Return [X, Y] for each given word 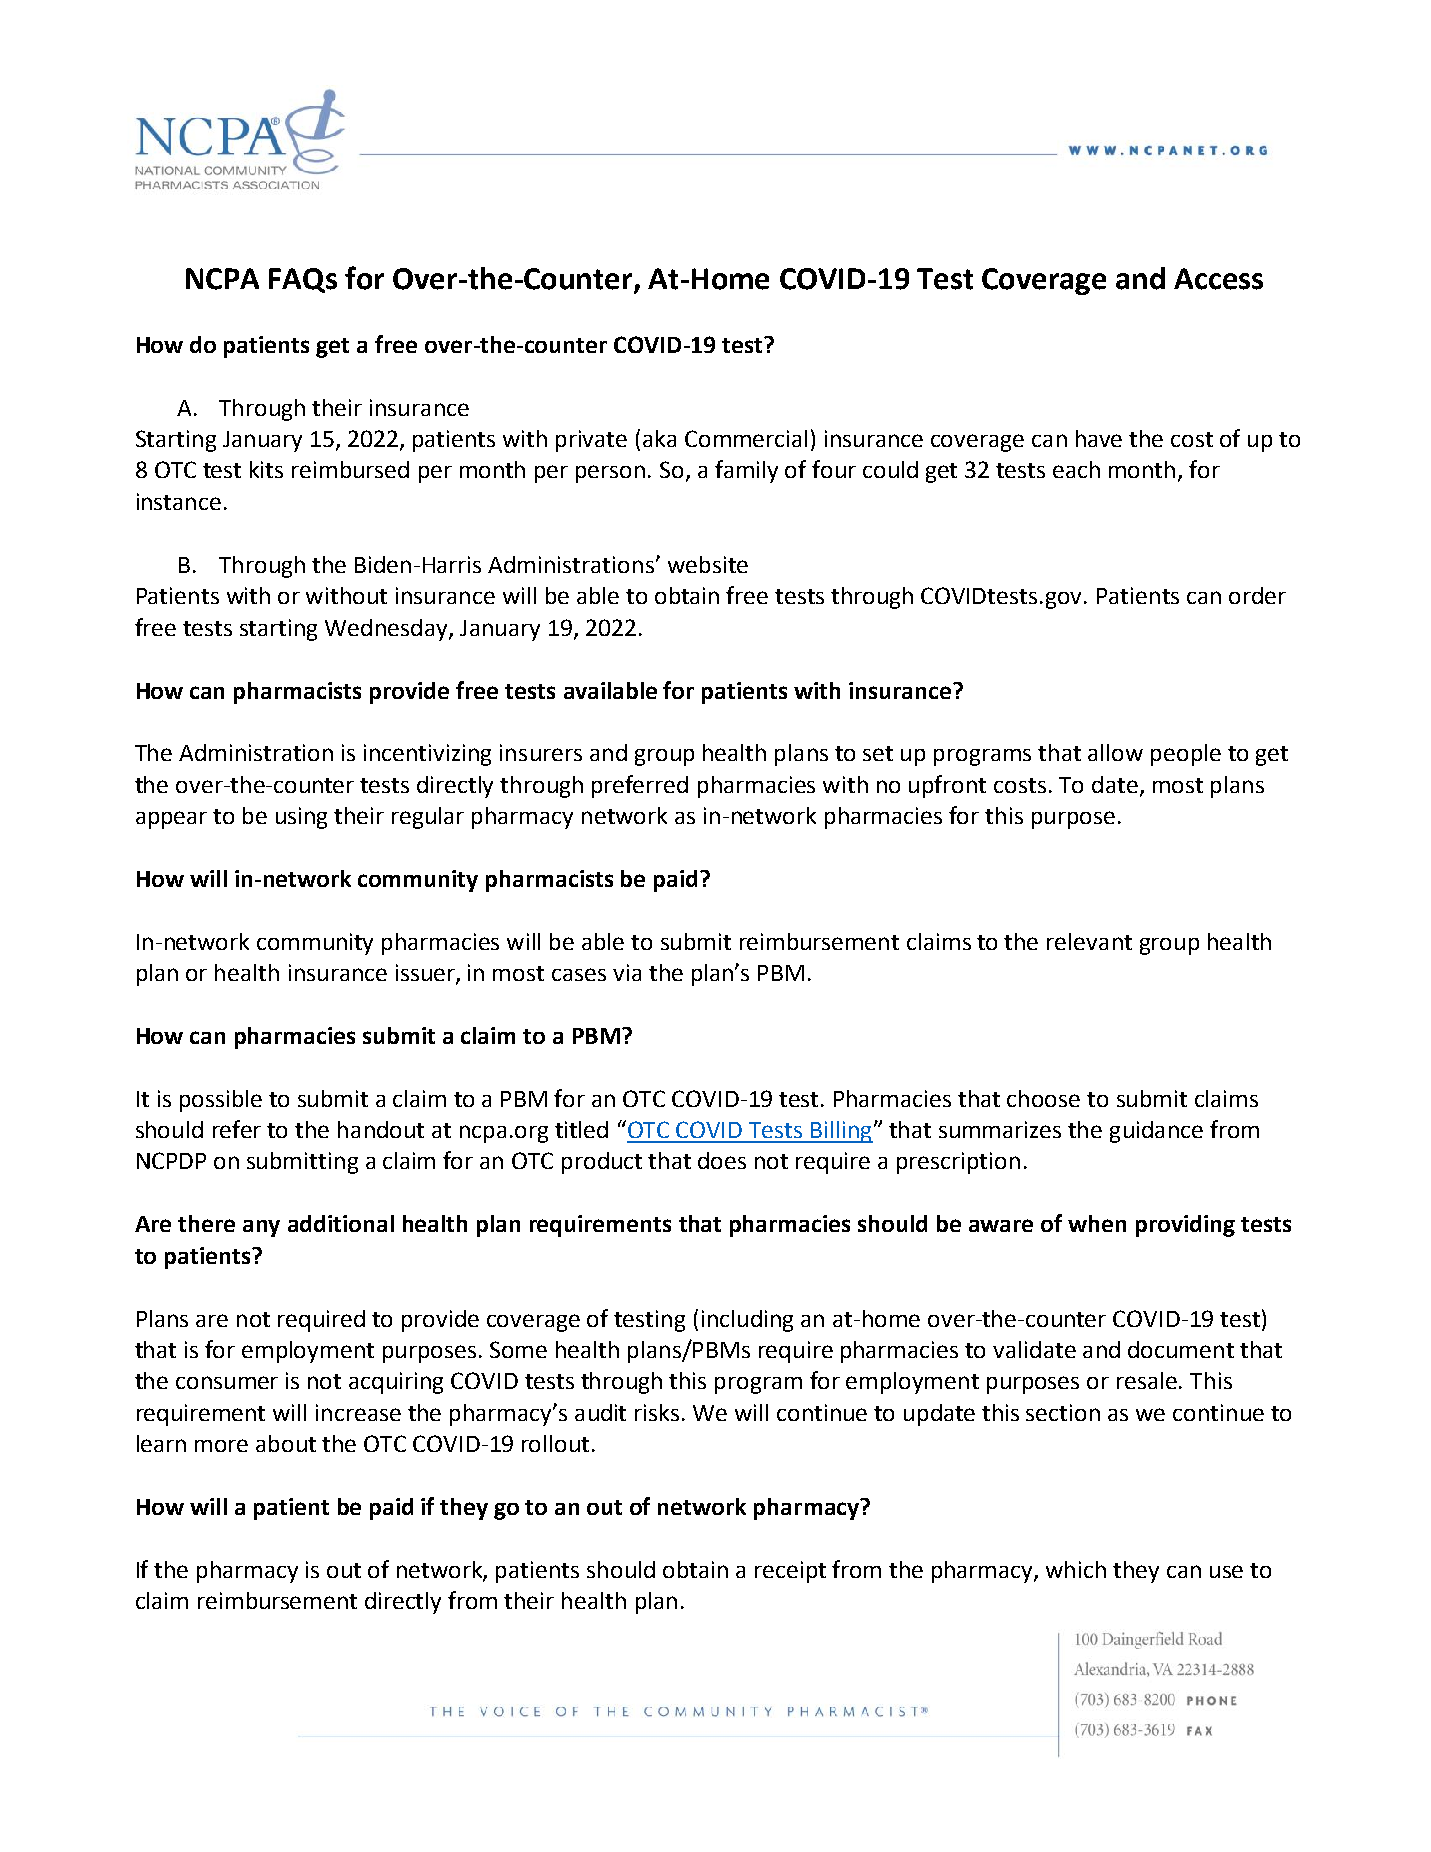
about [286, 1443]
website [708, 564]
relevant [1089, 941]
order [1257, 595]
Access [1218, 279]
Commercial [746, 438]
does [722, 1160]
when [1097, 1223]
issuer [426, 974]
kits [266, 469]
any [261, 1228]
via [627, 972]
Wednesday [387, 630]
